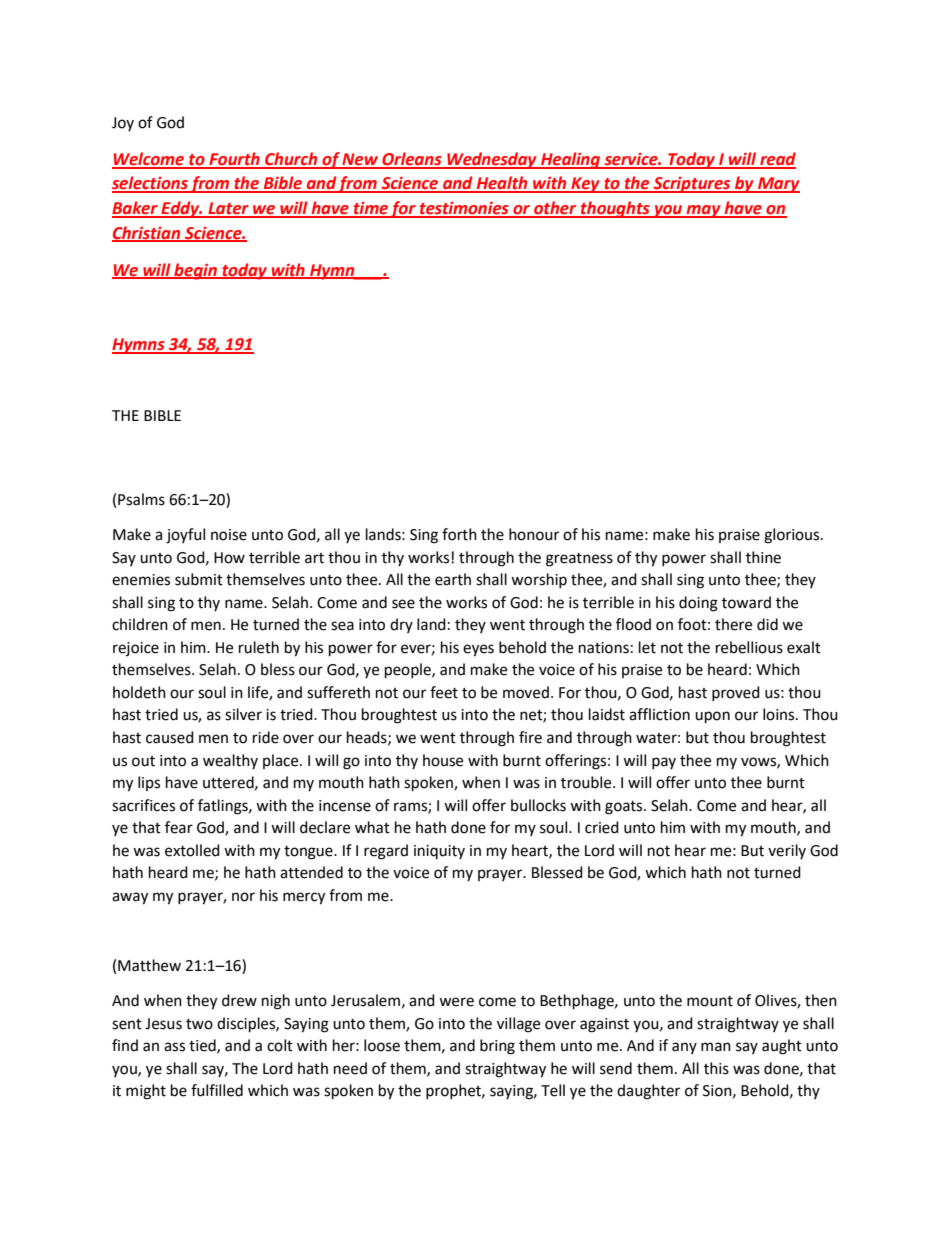 This image has width=952, height=1233. What do you see at coordinates (733, 624) in the image?
I see `there` at bounding box center [733, 624].
